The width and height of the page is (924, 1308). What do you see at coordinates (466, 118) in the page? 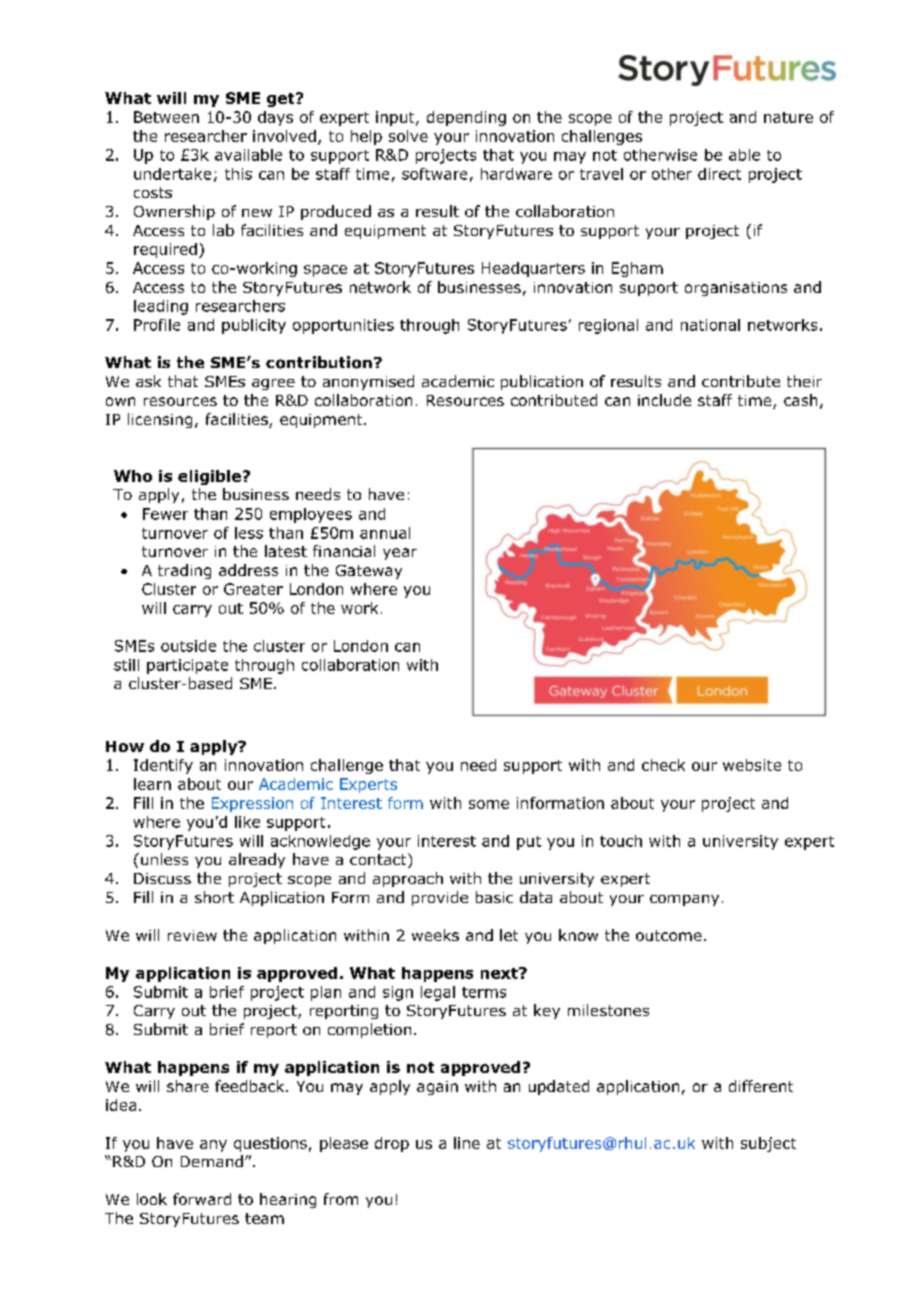
I see `depending` at bounding box center [466, 118].
